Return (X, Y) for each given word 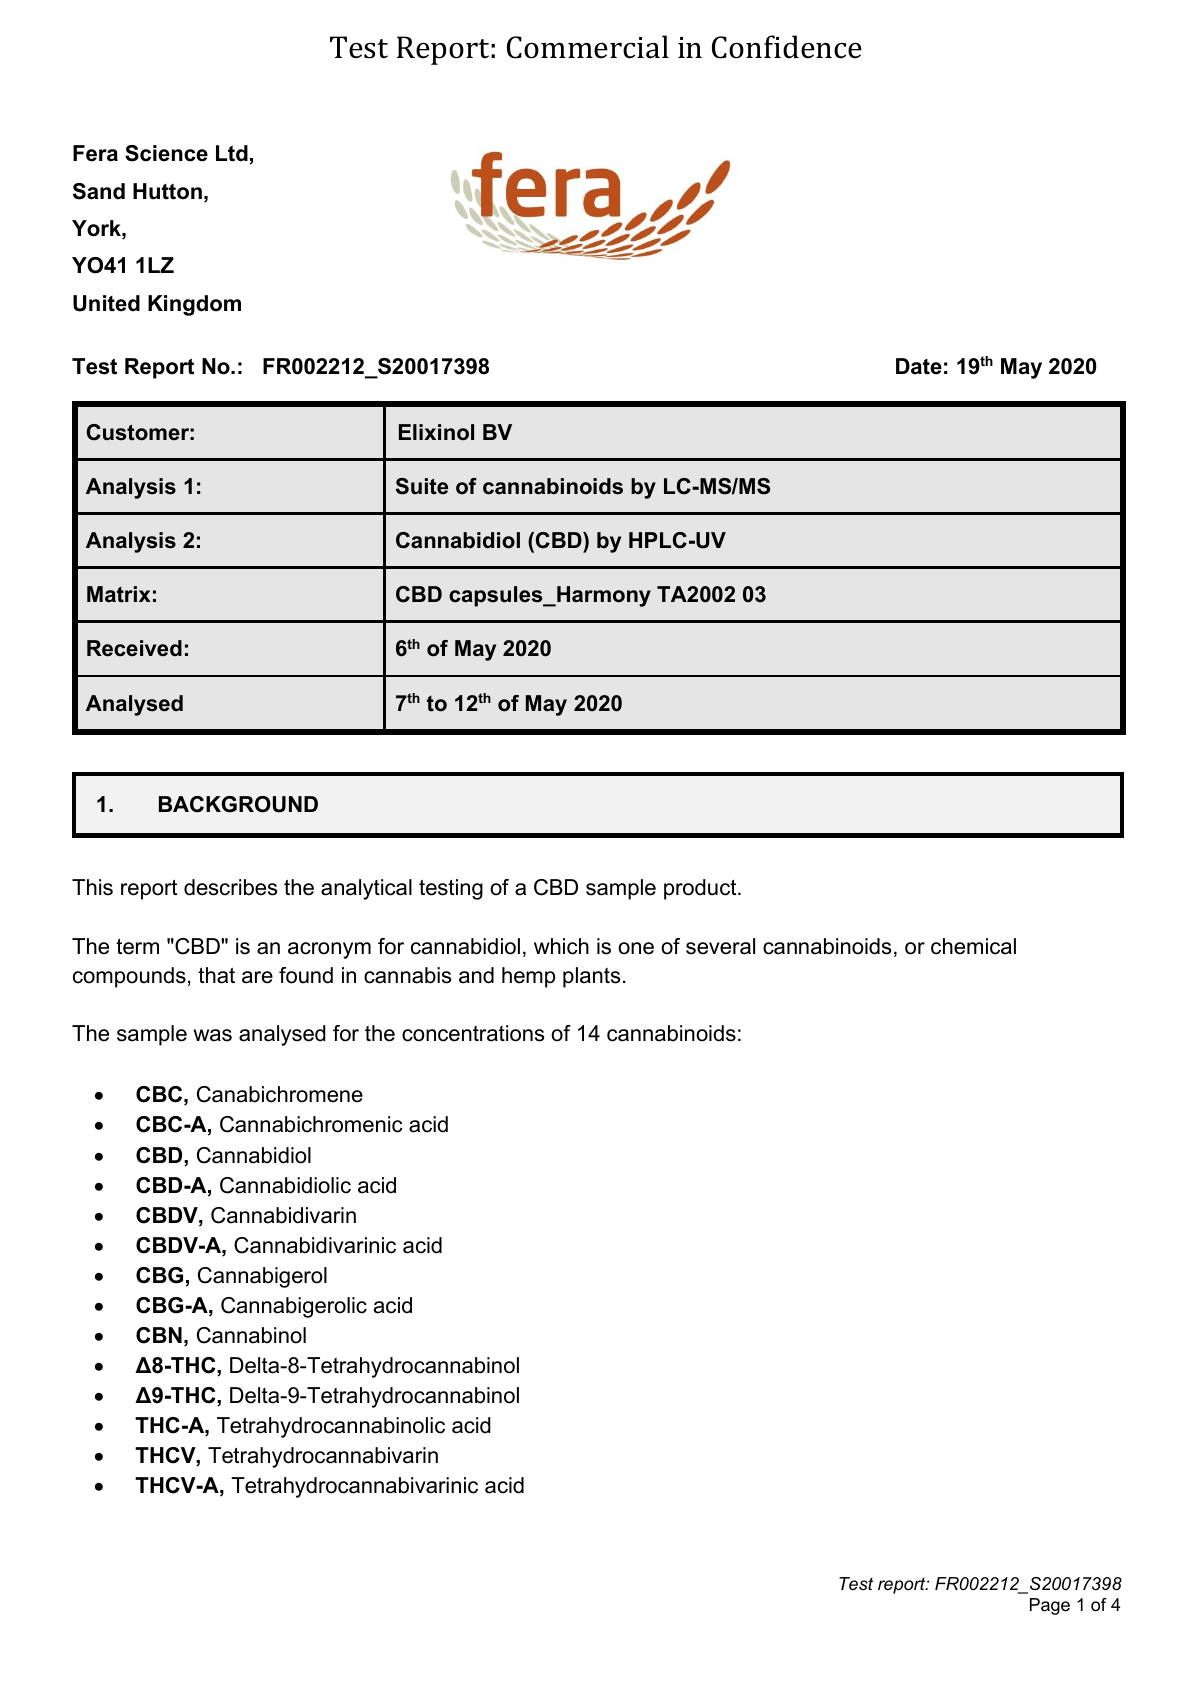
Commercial (588, 47)
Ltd (232, 153)
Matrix (119, 594)
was (213, 1035)
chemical (973, 946)
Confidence (787, 47)
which (561, 946)
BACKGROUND (238, 804)
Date (919, 366)
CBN (159, 1335)
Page (1050, 1606)
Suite (422, 486)
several (720, 946)
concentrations (473, 1033)
